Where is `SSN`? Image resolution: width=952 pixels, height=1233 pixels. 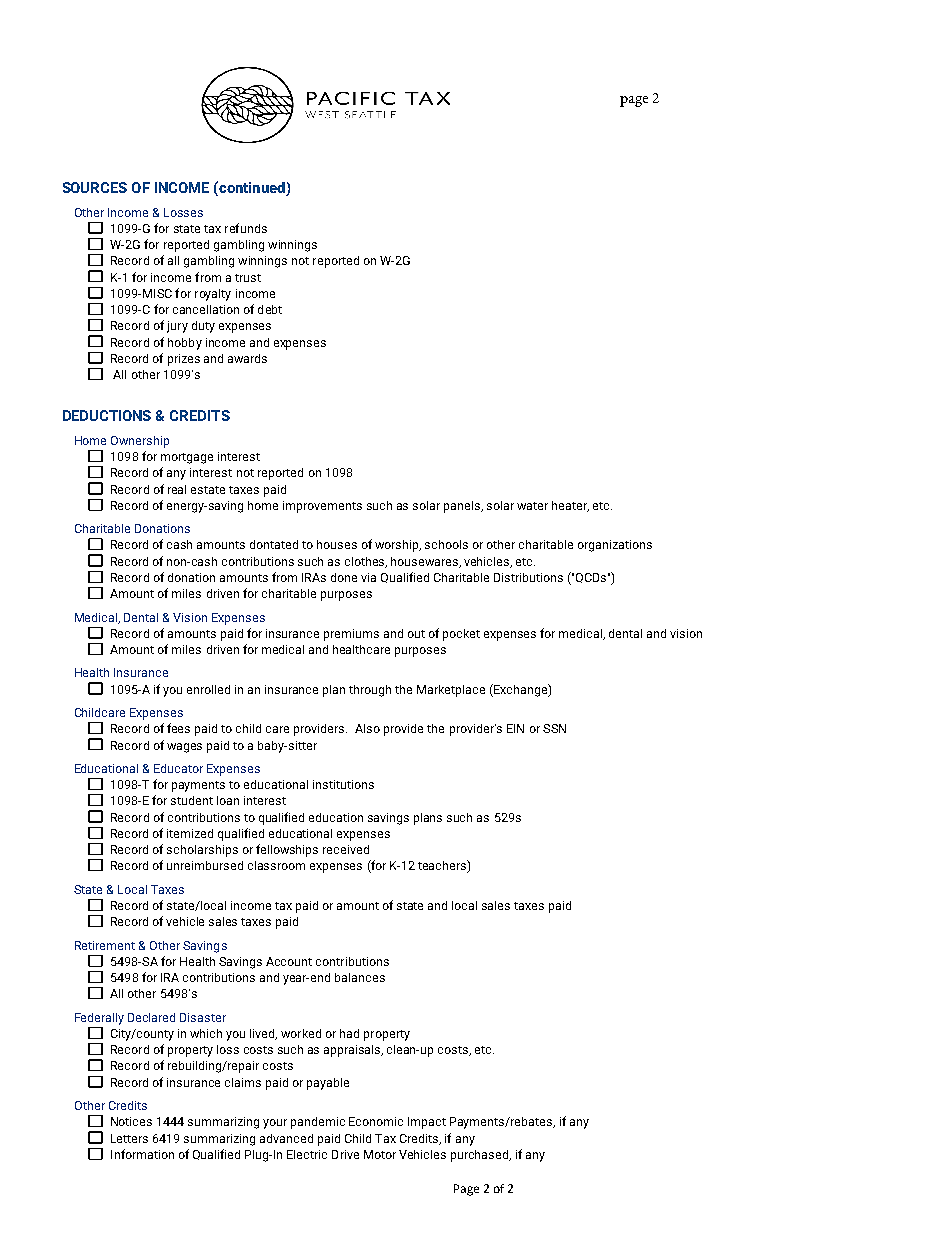
SSN is located at coordinates (554, 728).
